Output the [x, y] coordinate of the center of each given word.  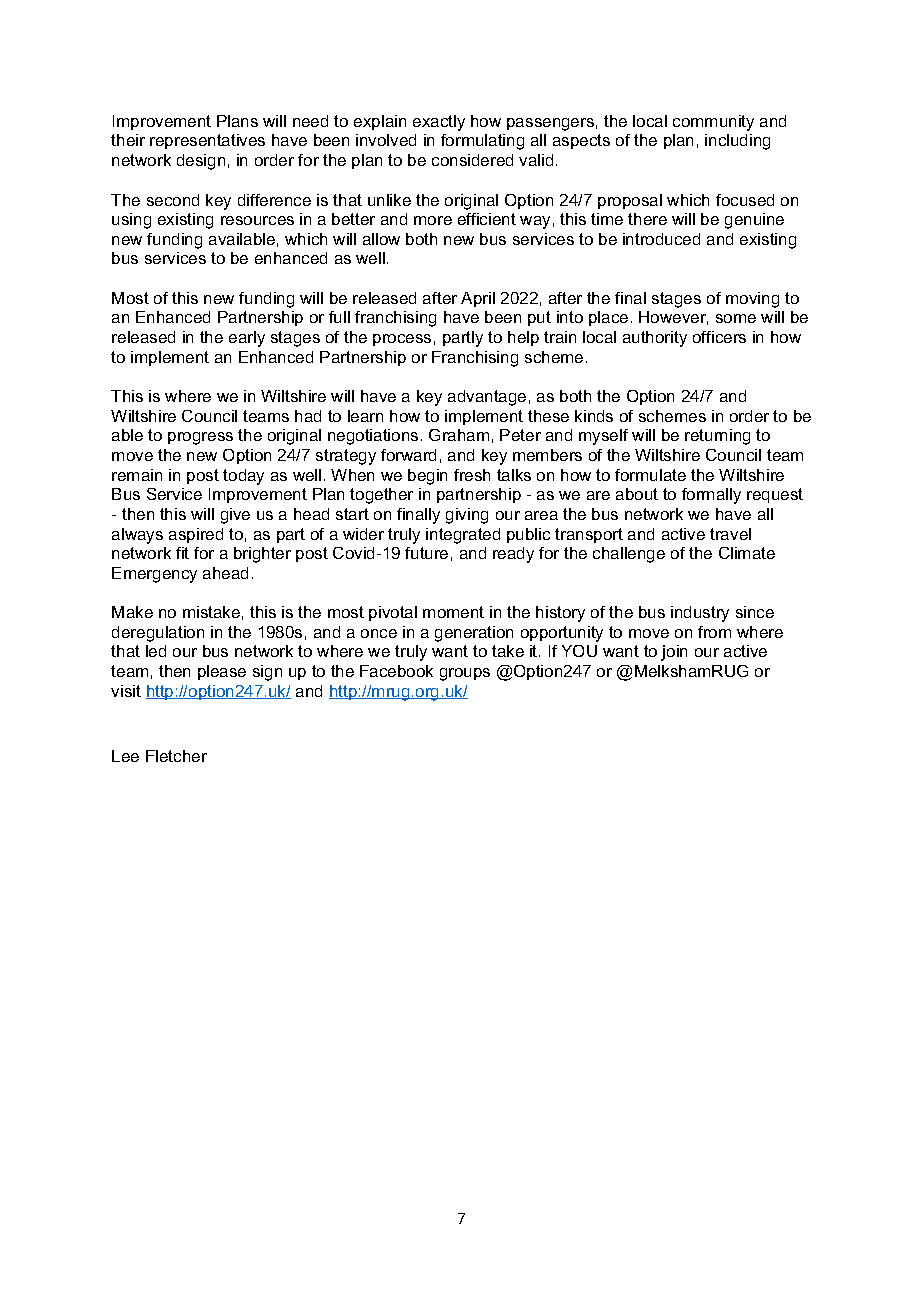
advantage [487, 398]
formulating [482, 142]
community [713, 123]
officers [719, 337]
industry [700, 614]
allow [381, 239]
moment [453, 612]
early [247, 339]
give [235, 516]
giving [467, 516]
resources [257, 220]
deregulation [158, 634]
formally [711, 496]
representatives [207, 141]
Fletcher [176, 756]
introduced [661, 239]
